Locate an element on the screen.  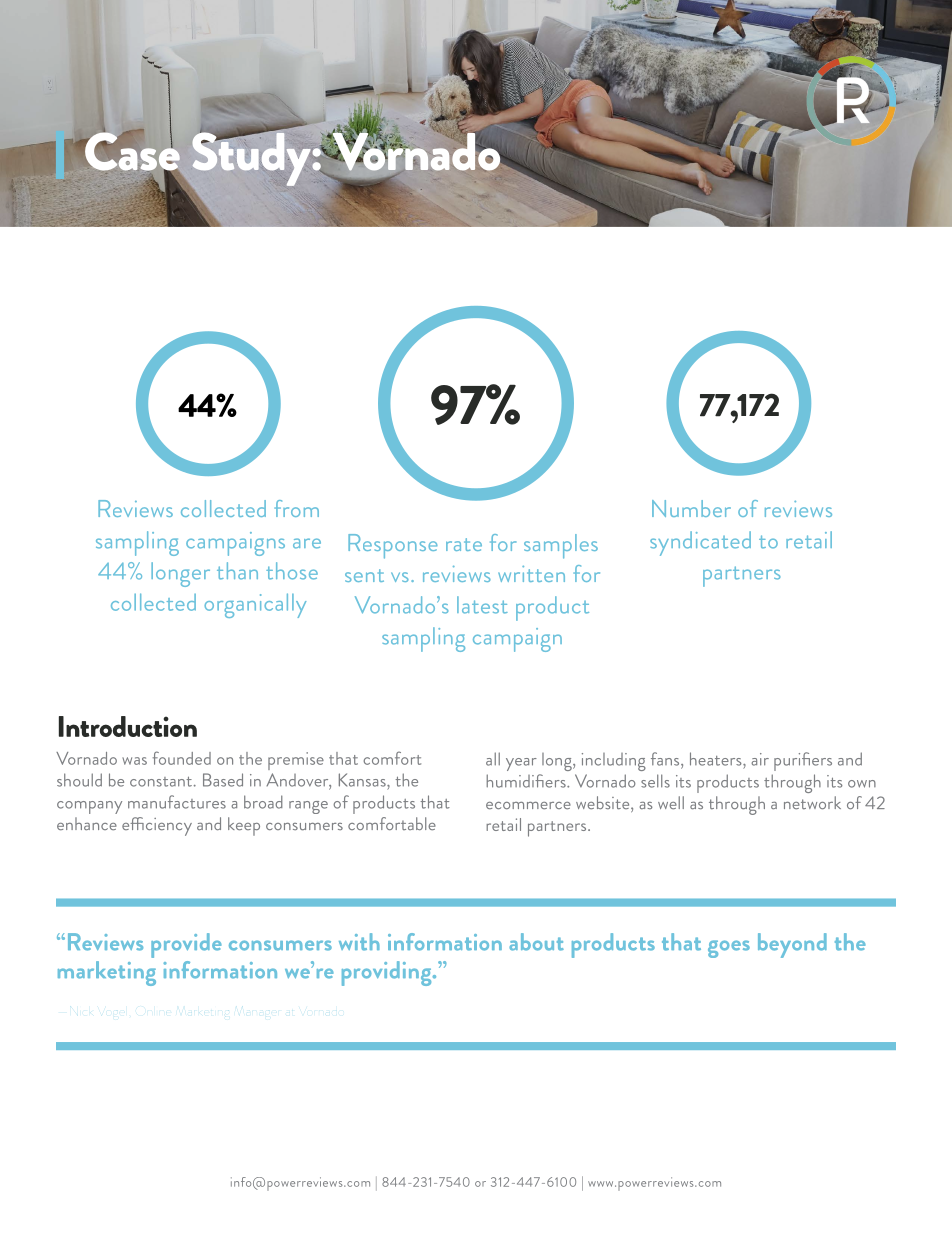
Response is located at coordinates (393, 546).
